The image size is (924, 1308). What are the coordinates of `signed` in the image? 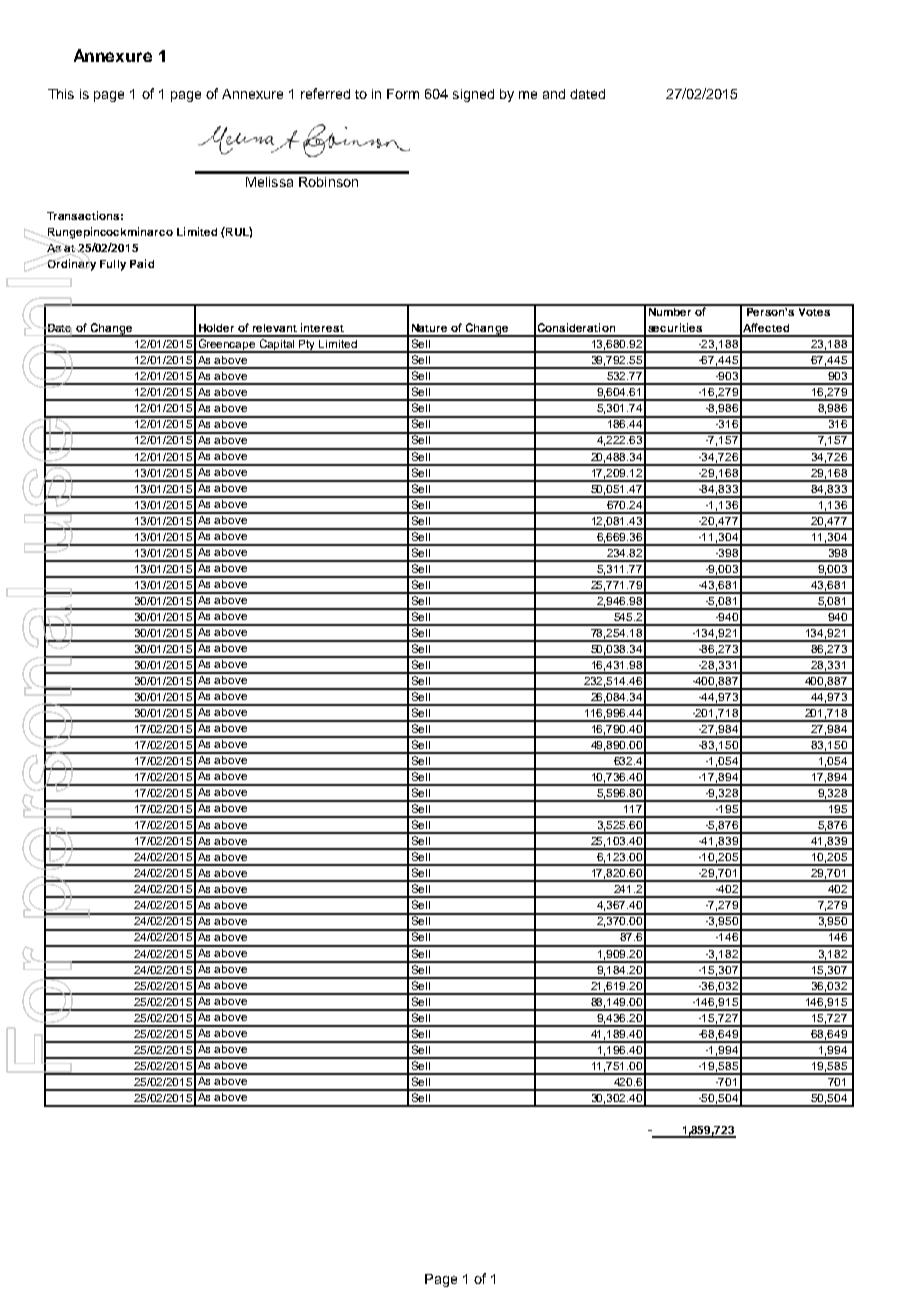 It's located at (473, 95).
